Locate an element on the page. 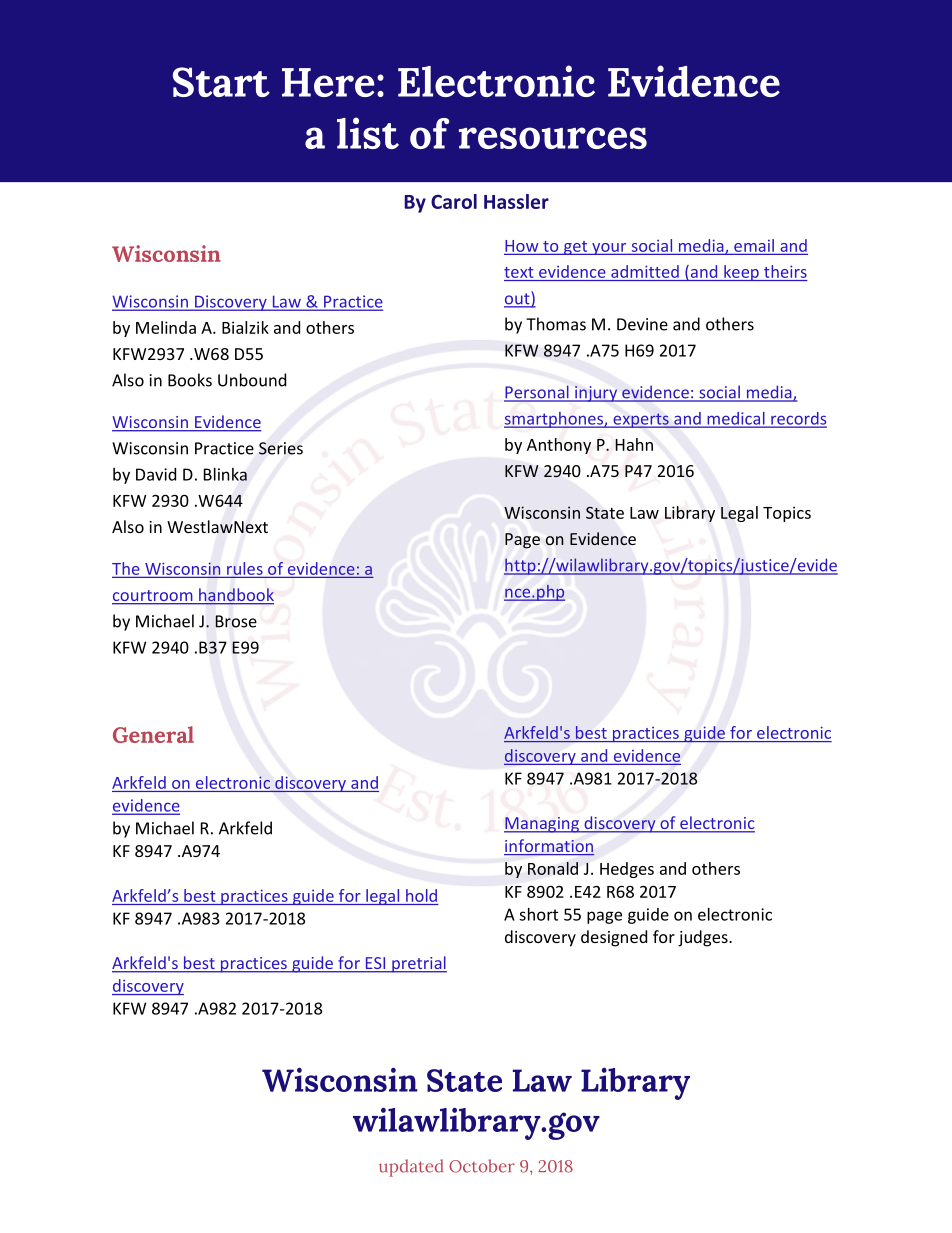 This page has height=1233, width=952. Series is located at coordinates (281, 448).
